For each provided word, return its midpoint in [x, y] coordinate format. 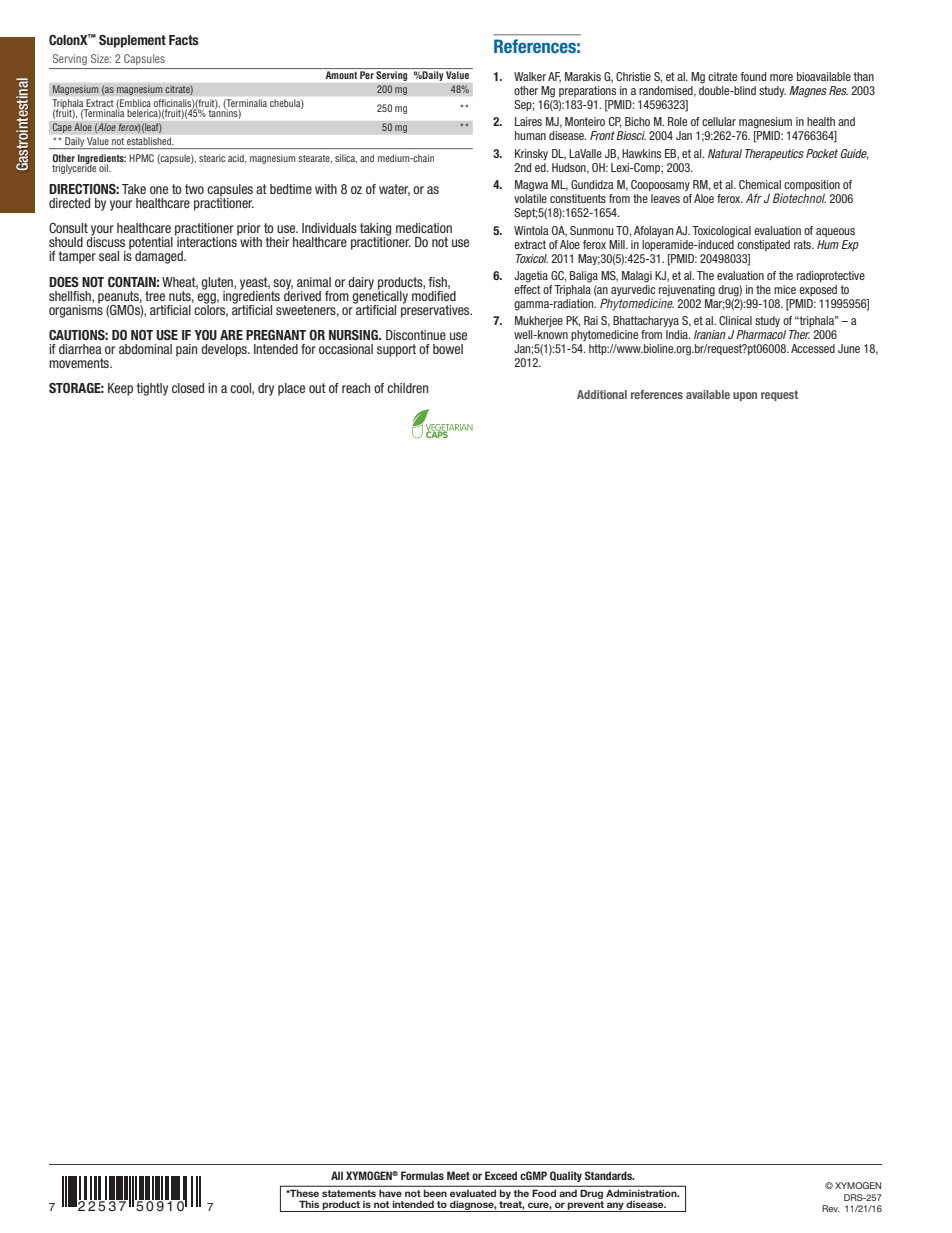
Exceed [501, 1175]
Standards [609, 1175]
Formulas [422, 1175]
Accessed [813, 348]
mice [785, 289]
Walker [530, 76]
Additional [602, 394]
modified [434, 294]
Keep [120, 389]
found [753, 76]
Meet [458, 1175]
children [407, 388]
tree [155, 296]
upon [745, 396]
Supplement [132, 41]
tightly [152, 389]
